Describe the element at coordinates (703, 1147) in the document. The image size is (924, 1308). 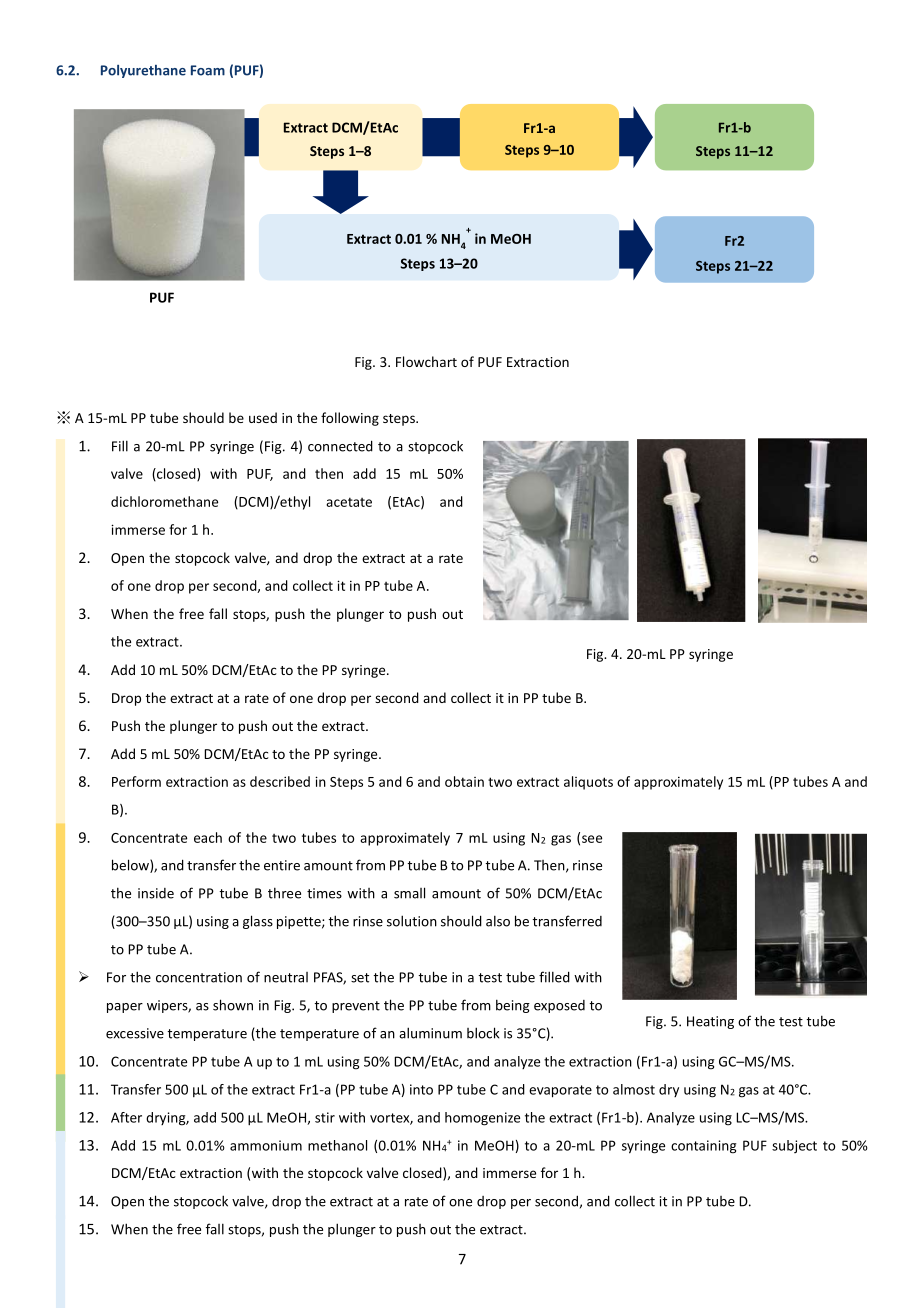
I see `containing` at that location.
